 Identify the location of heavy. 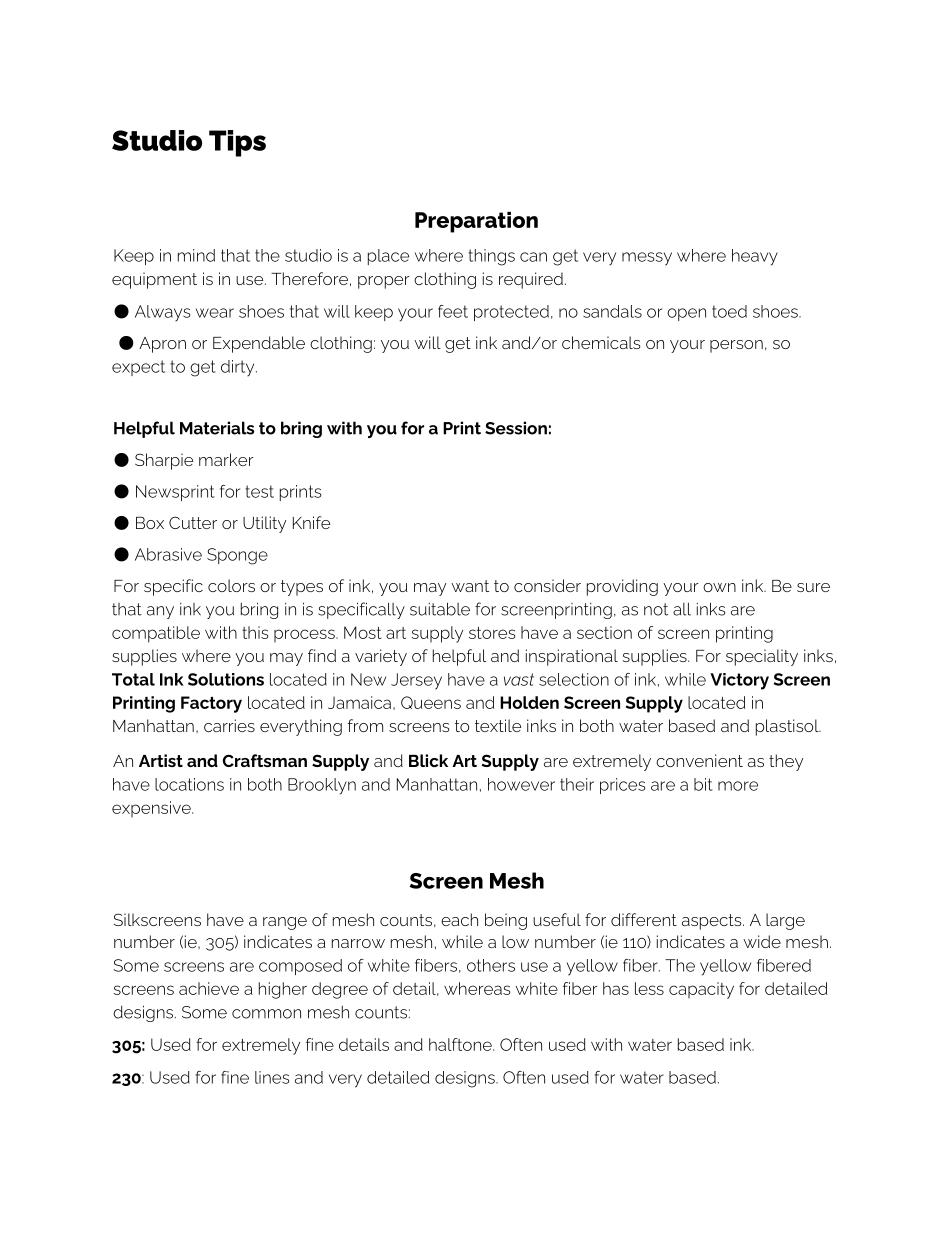
(755, 257).
